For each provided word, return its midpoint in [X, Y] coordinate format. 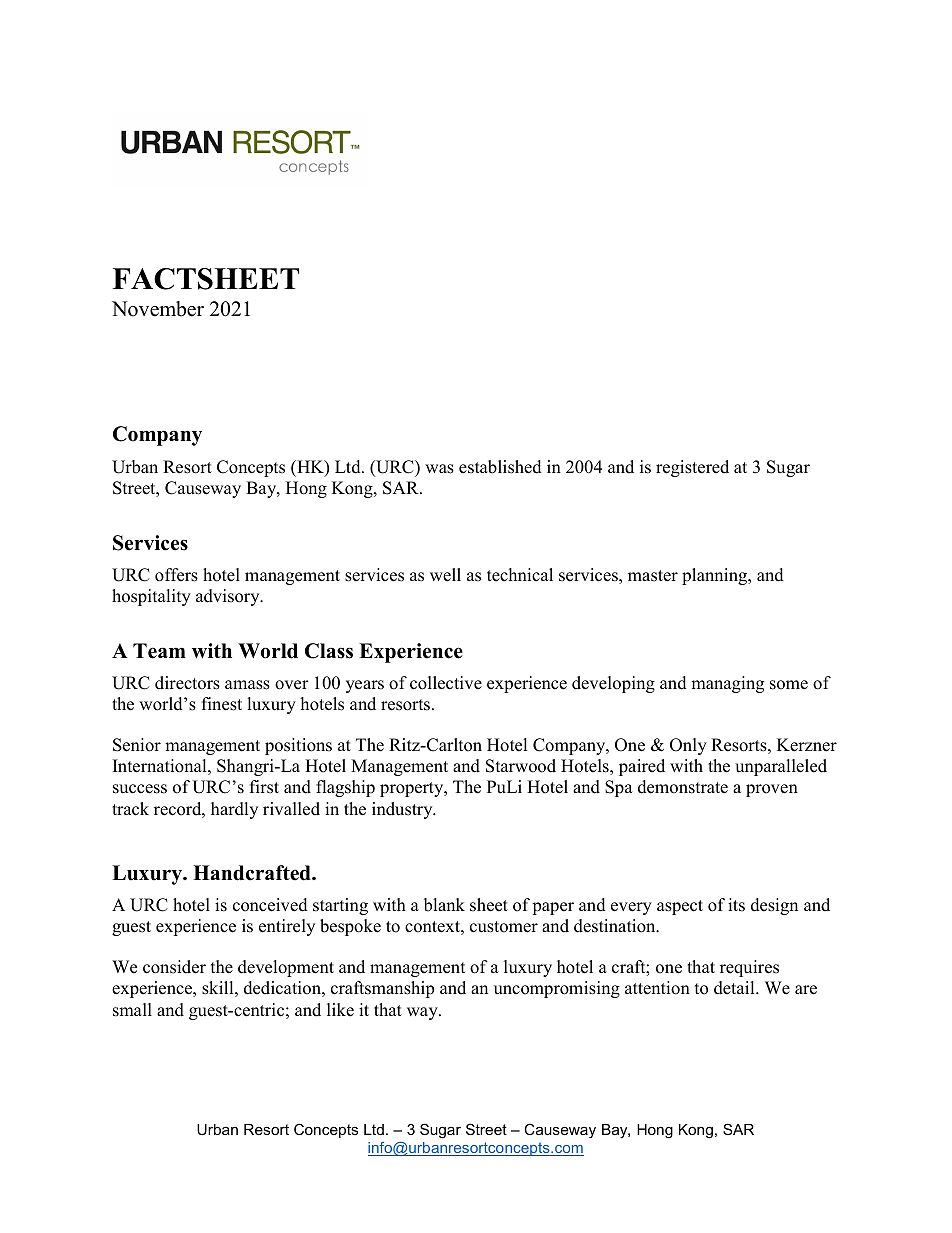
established [500, 467]
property [413, 789]
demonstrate [683, 787]
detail [735, 988]
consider [174, 967]
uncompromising [557, 989]
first [264, 787]
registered [692, 468]
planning [716, 576]
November [158, 309]
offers [176, 575]
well [445, 575]
